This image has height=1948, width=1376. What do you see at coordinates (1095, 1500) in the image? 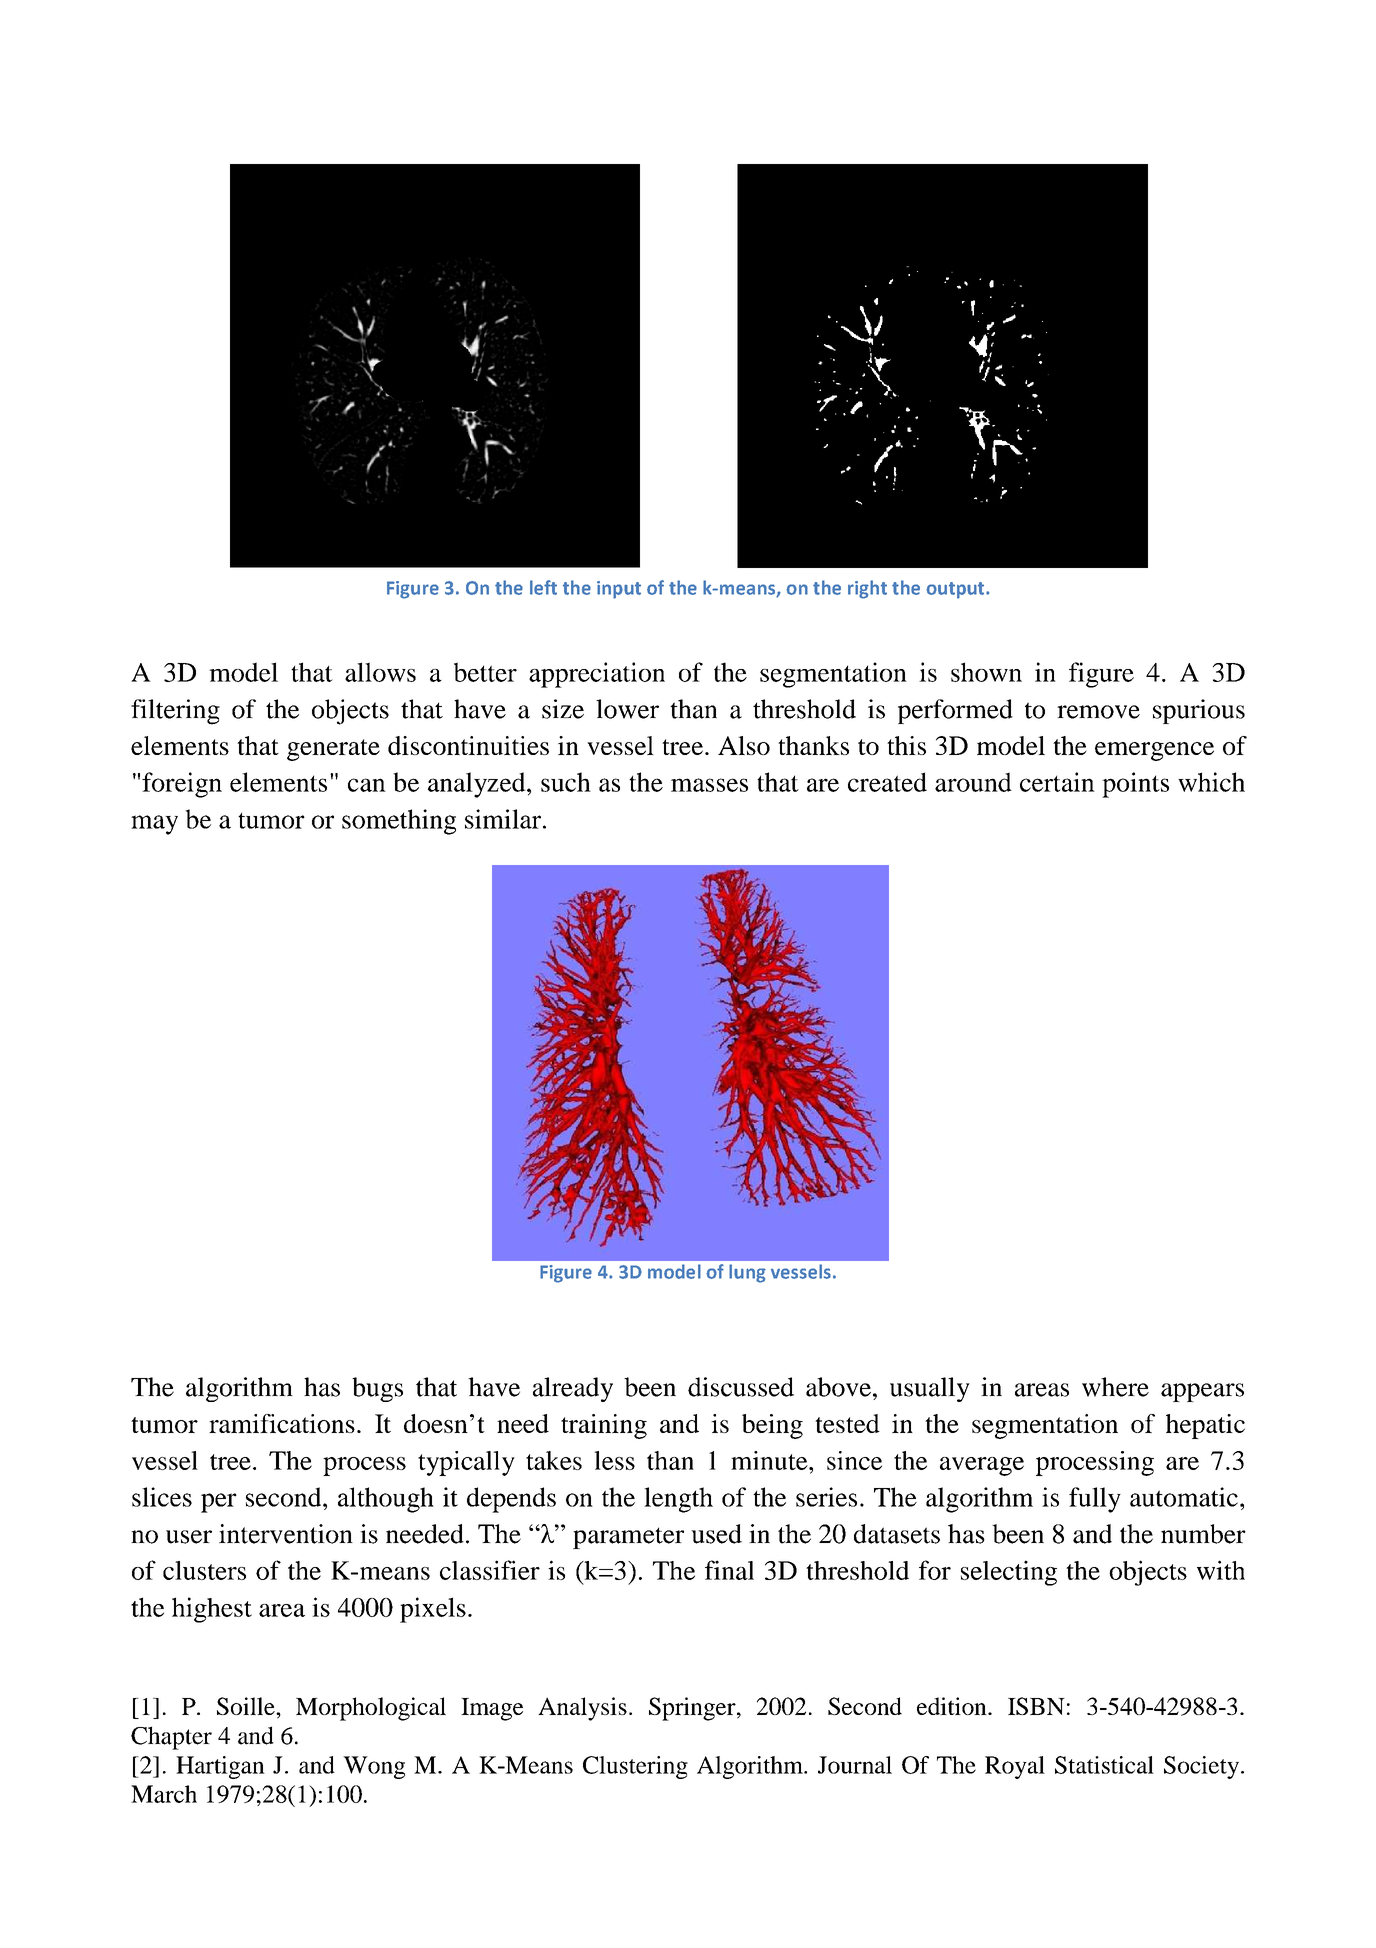
I see `fully` at bounding box center [1095, 1500].
